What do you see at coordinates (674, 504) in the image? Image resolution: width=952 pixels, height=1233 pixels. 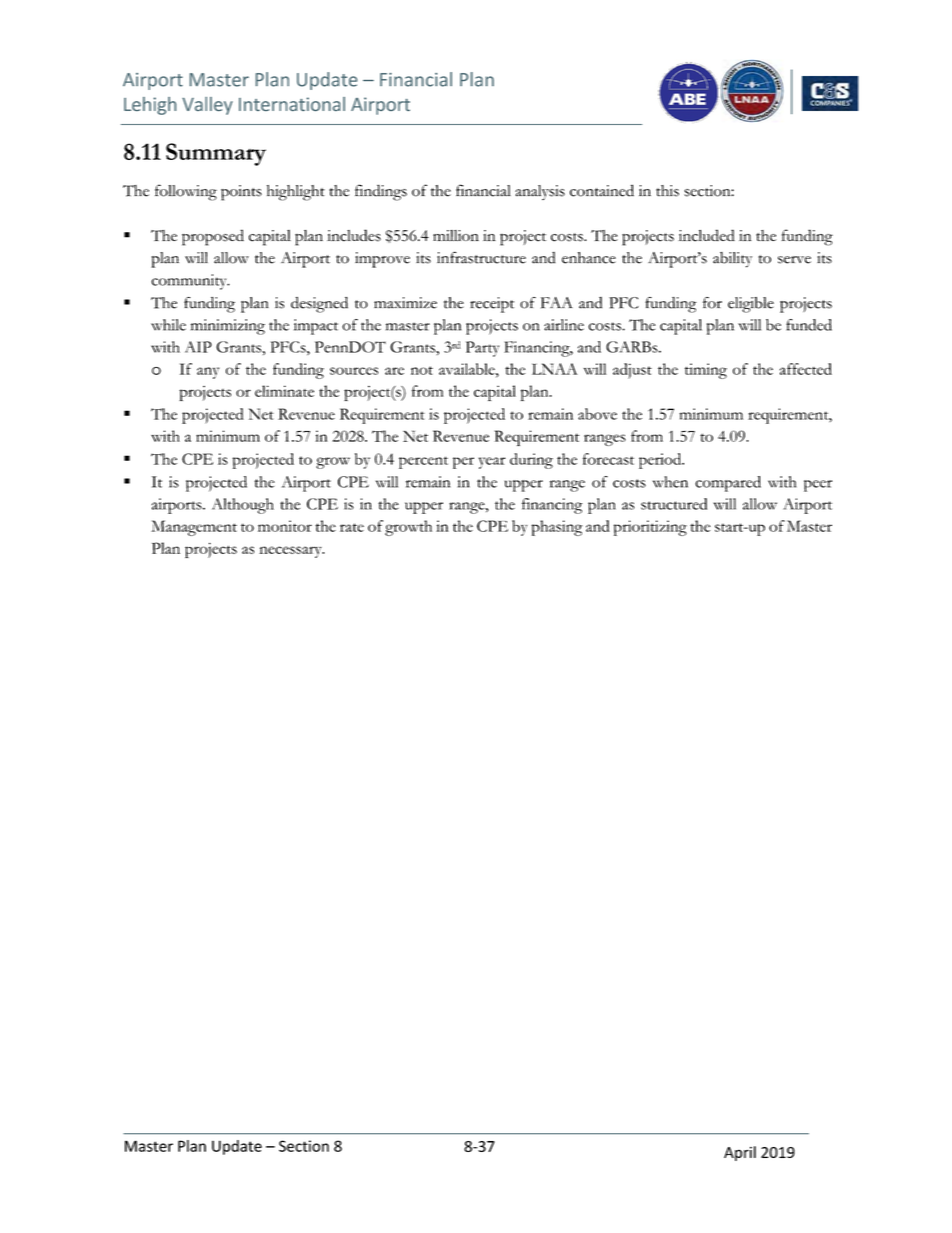 I see `structured` at bounding box center [674, 504].
